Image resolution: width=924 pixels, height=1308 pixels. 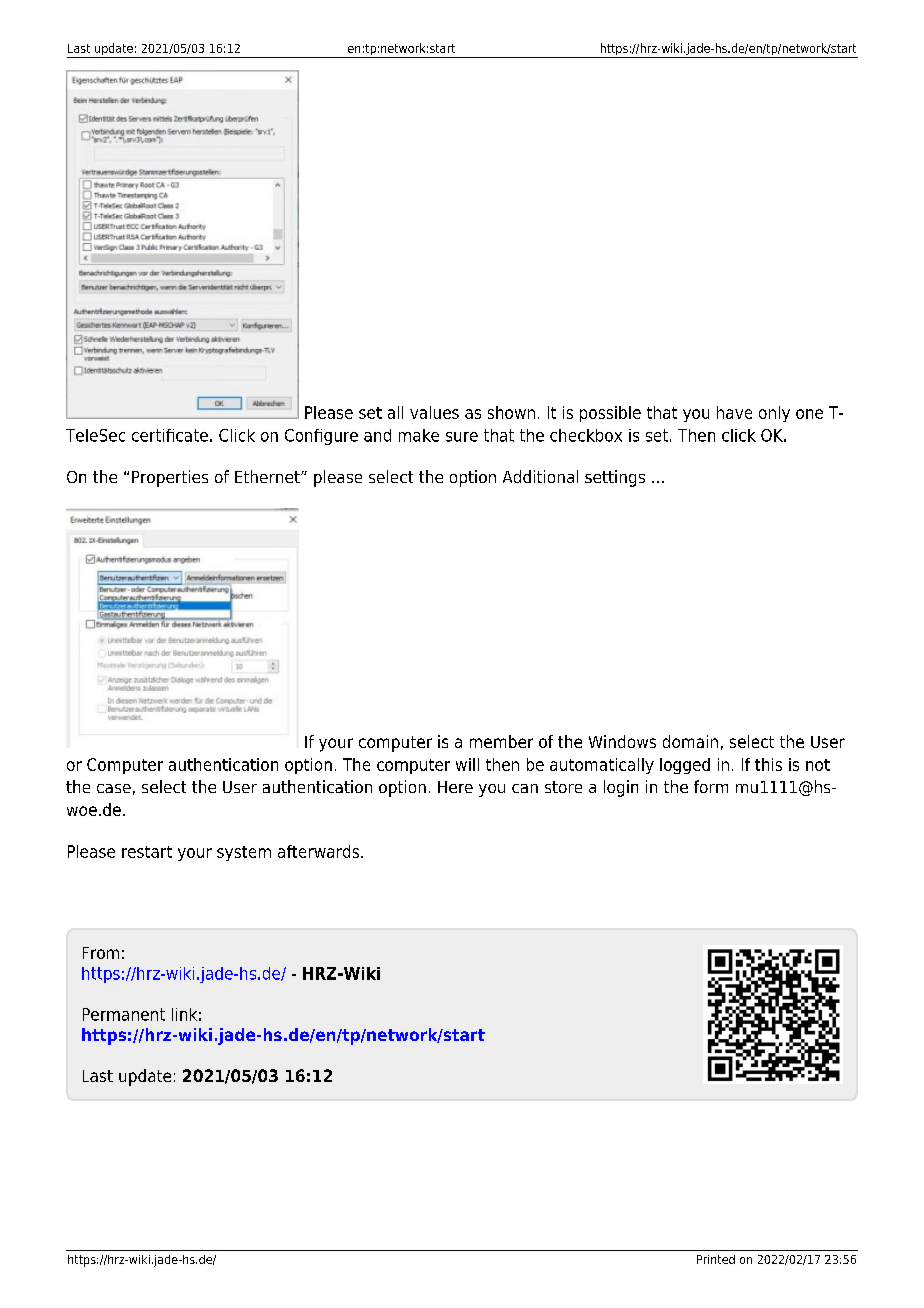 I want to click on form, so click(x=711, y=786).
